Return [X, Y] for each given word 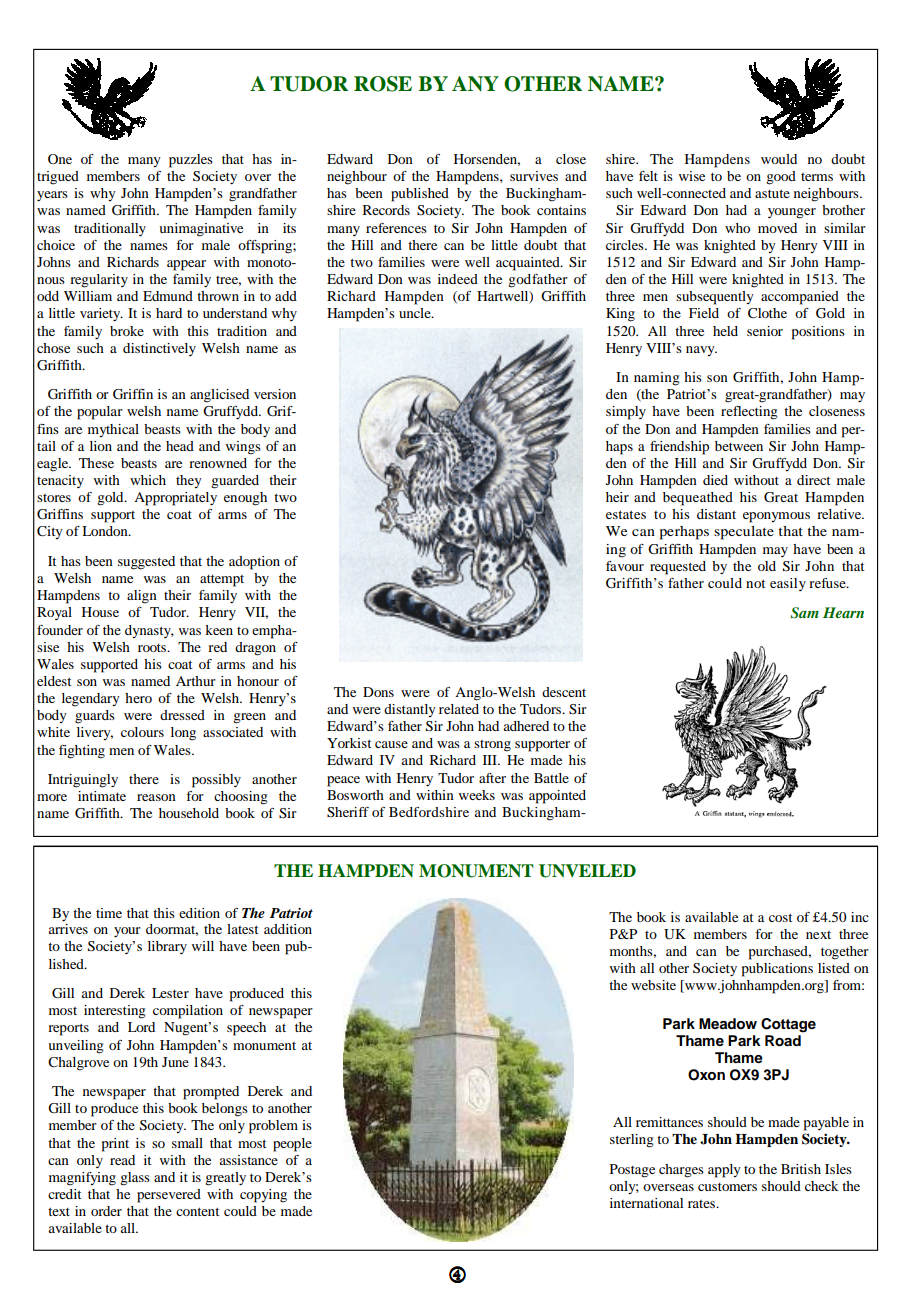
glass [135, 1179]
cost [781, 917]
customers [727, 1187]
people [292, 1145]
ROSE [383, 84]
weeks [477, 795]
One [60, 159]
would [779, 159]
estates [626, 514]
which [148, 480]
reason [156, 797]
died [715, 480]
